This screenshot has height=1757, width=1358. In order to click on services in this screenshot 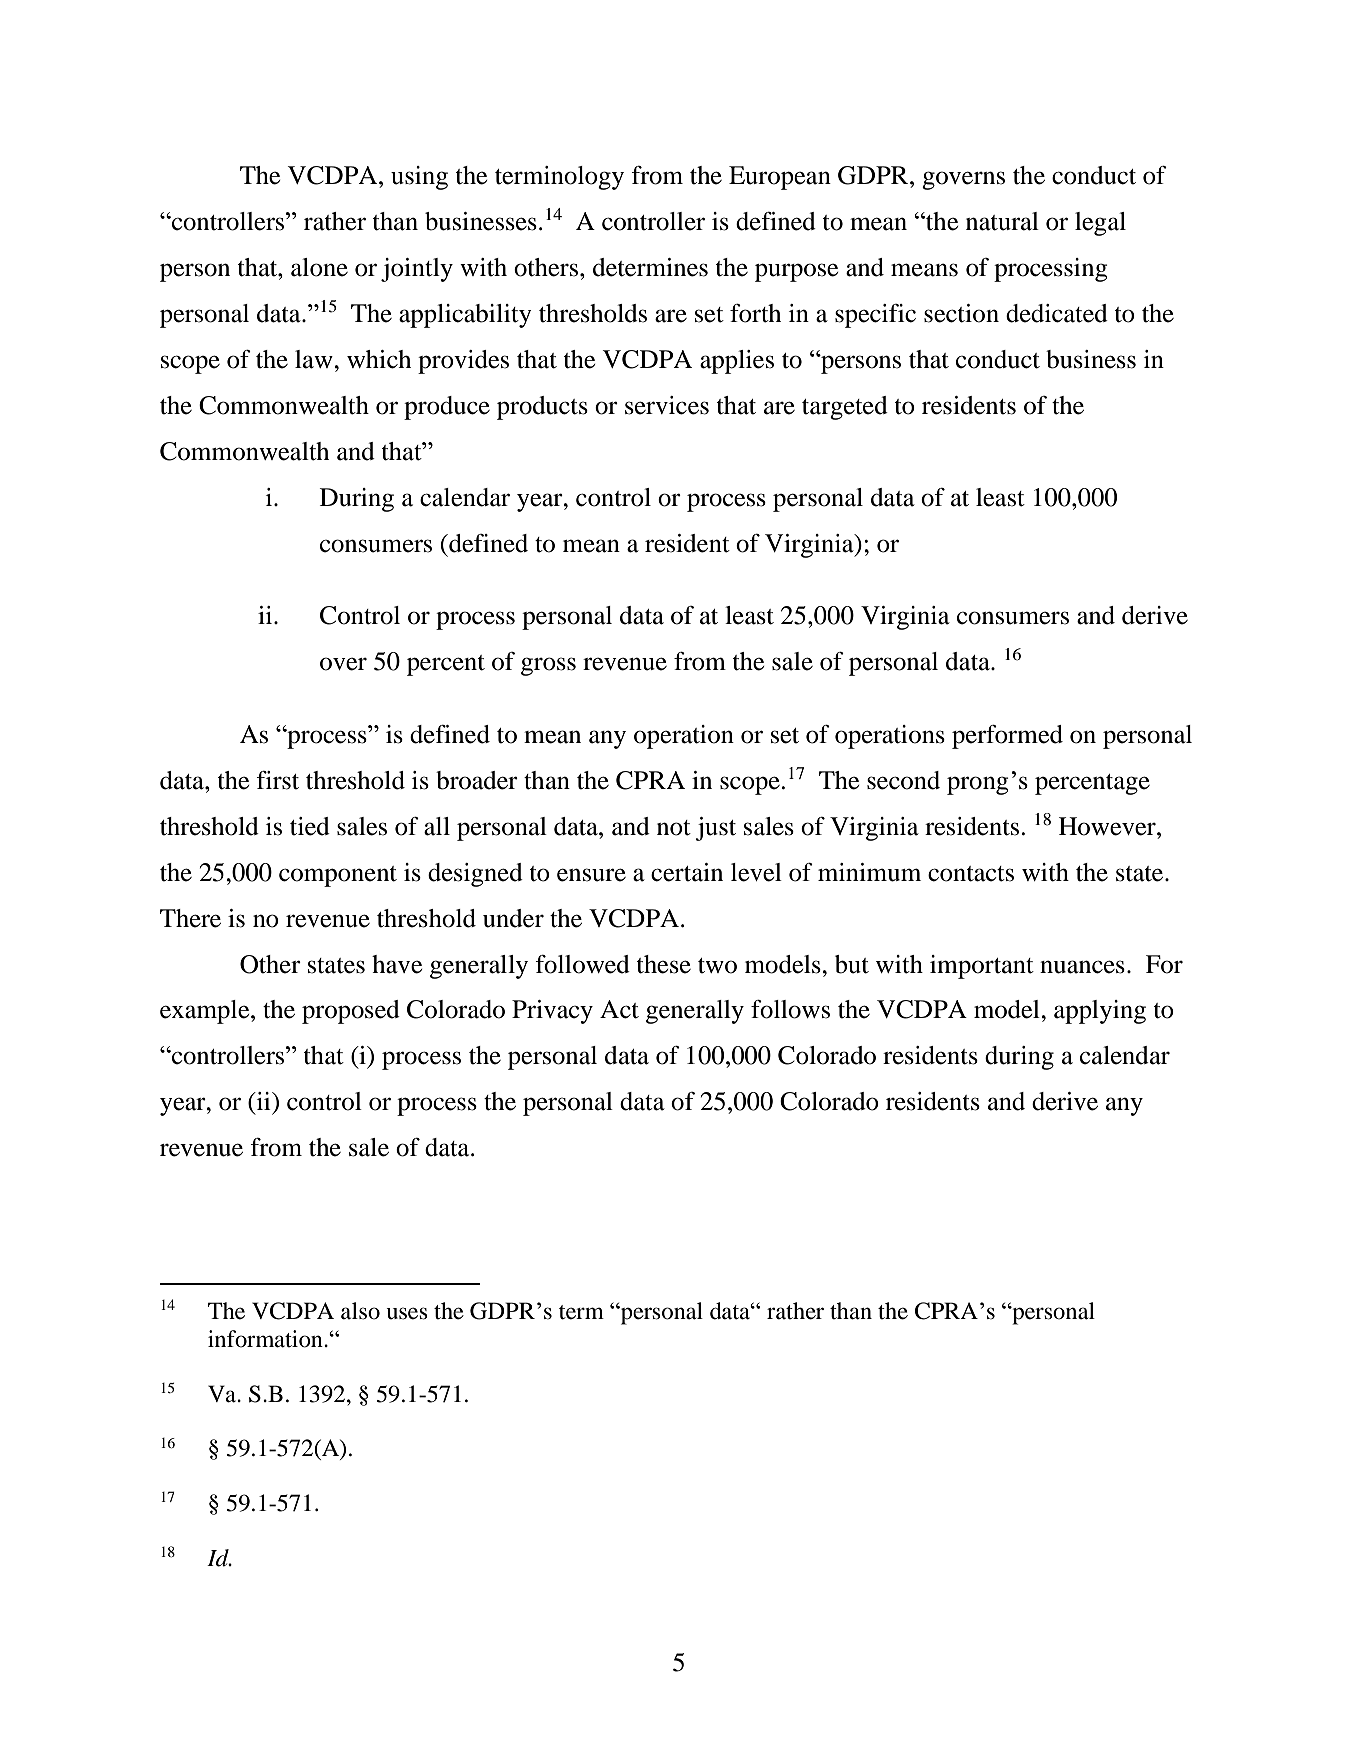, I will do `click(667, 405)`.
